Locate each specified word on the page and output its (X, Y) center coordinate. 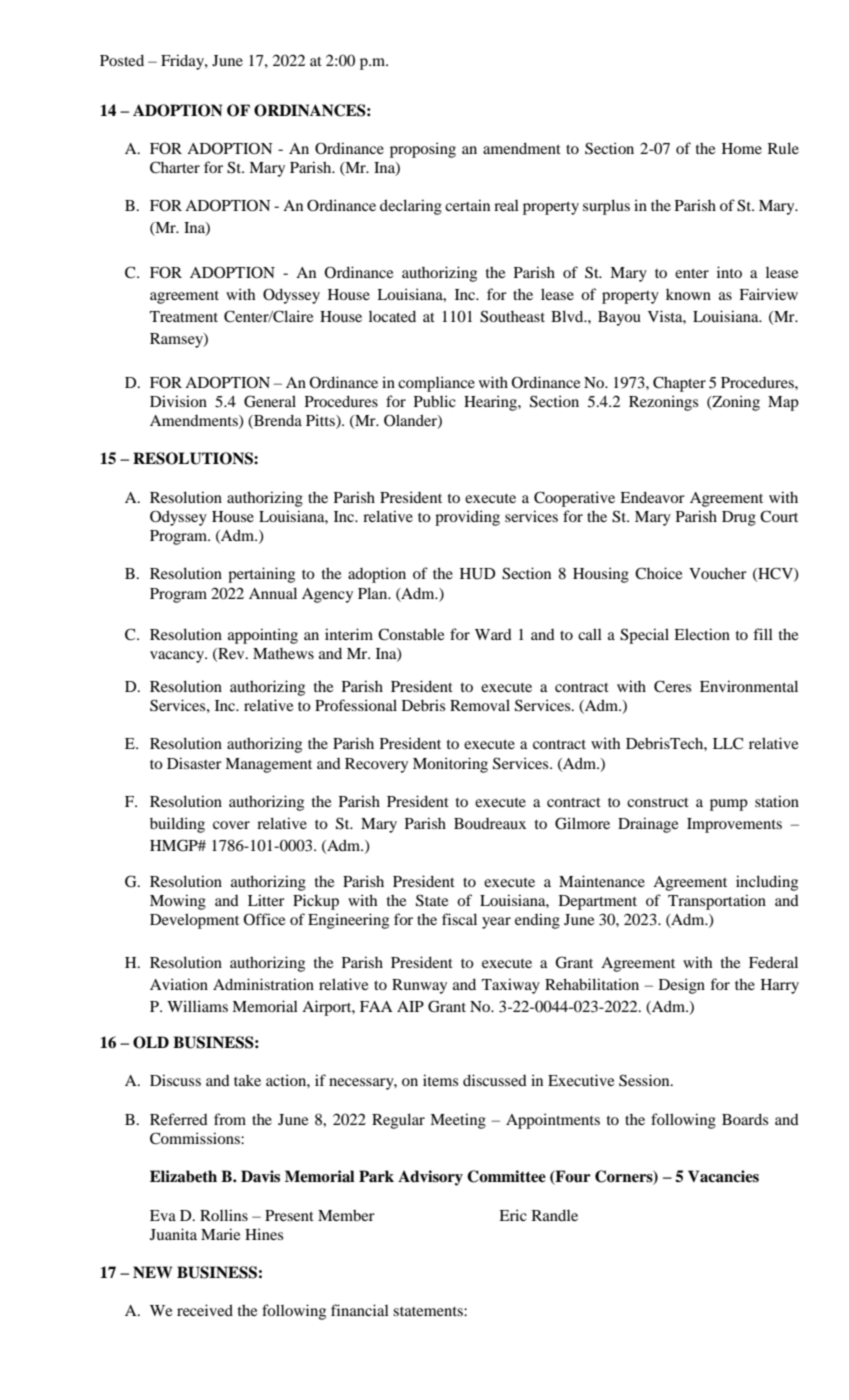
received (205, 1310)
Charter (175, 167)
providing (467, 518)
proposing (423, 150)
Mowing (178, 902)
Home (742, 148)
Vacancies (723, 1176)
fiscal (459, 919)
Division (178, 401)
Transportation (717, 902)
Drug (739, 518)
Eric (513, 1215)
